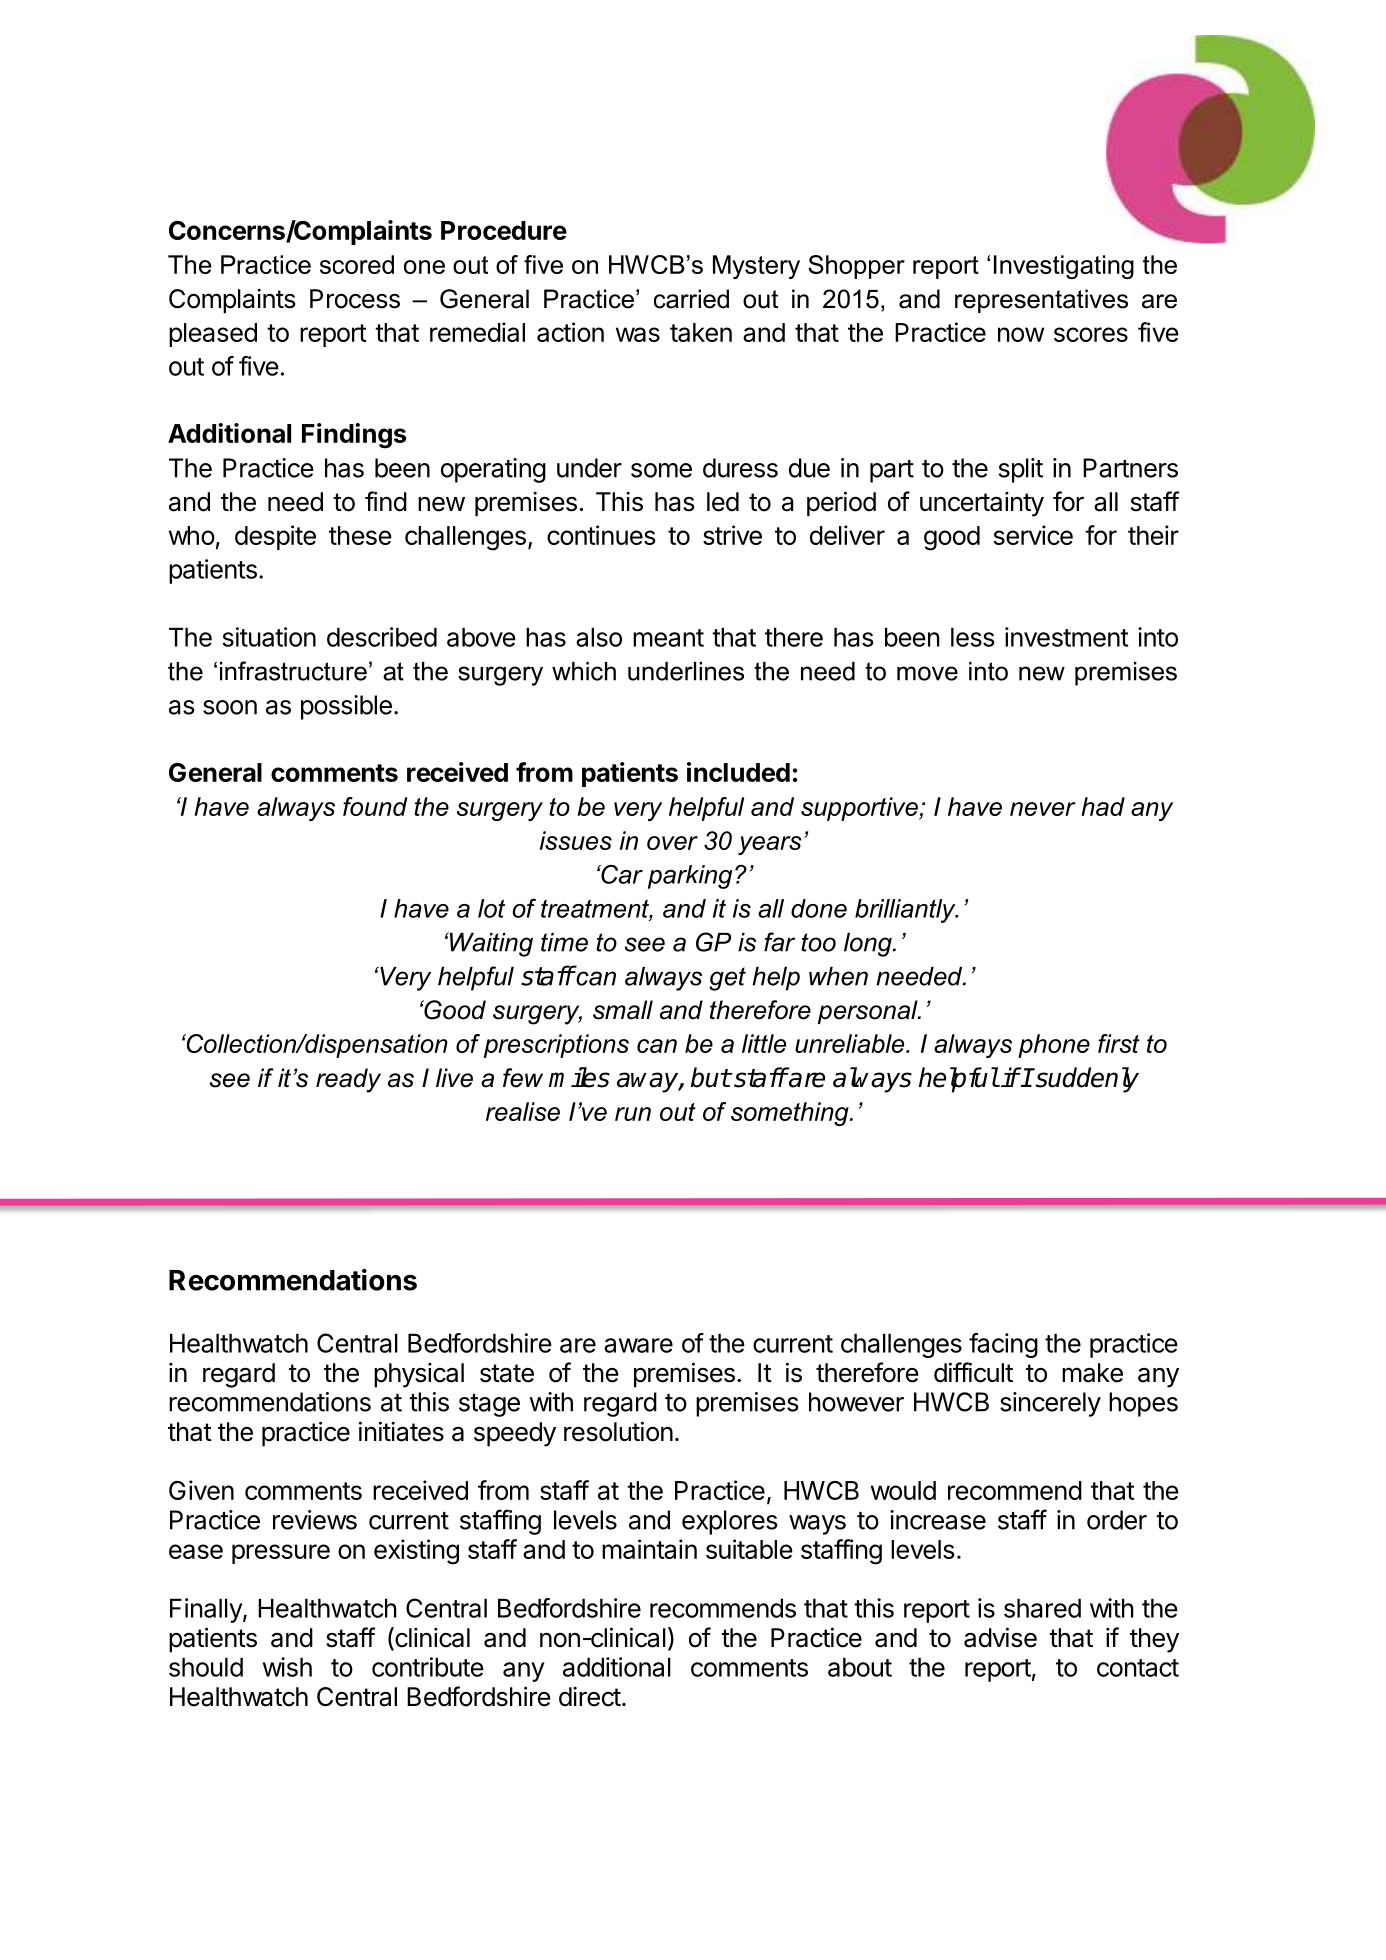 The width and height of the document is (1386, 1960). I want to click on physical, so click(419, 1375).
